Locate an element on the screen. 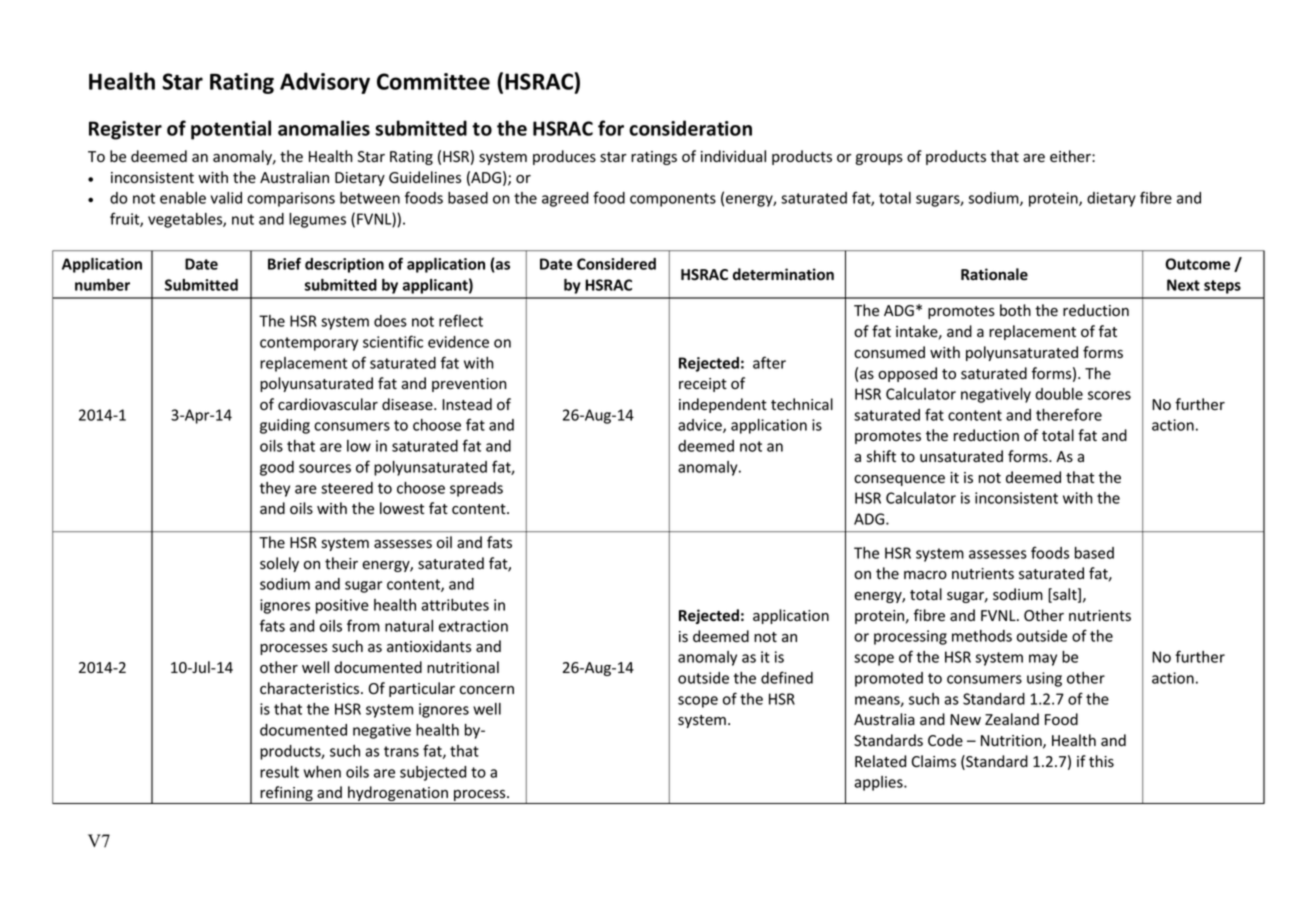 Image resolution: width=1308 pixels, height=924 pixels. result is located at coordinates (279, 772).
